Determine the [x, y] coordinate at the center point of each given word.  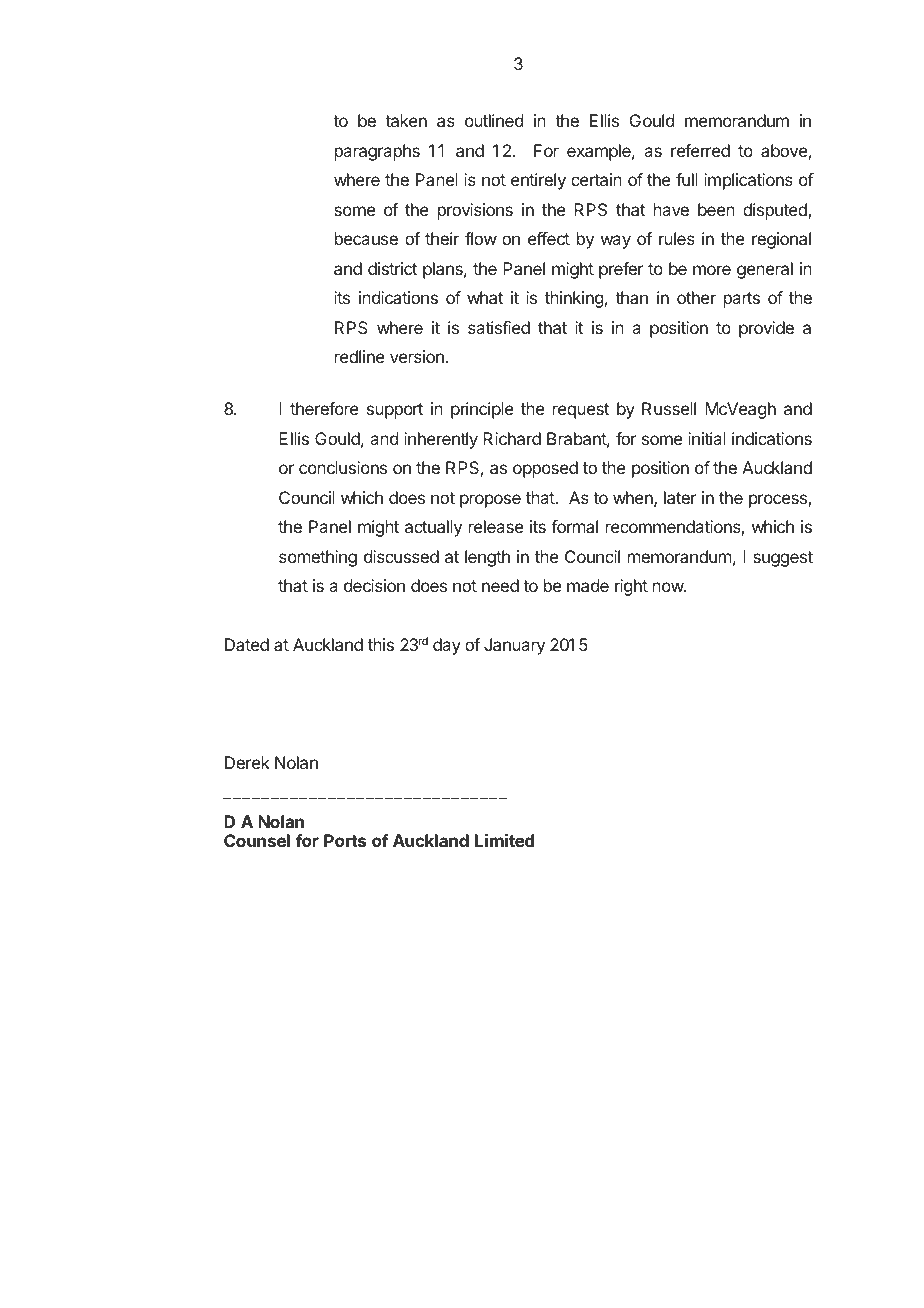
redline [360, 356]
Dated [247, 644]
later [680, 497]
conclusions [343, 467]
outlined [494, 120]
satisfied [499, 327]
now [669, 587]
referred [700, 150]
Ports [345, 840]
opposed [545, 469]
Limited [504, 840]
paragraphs [377, 152]
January [514, 646]
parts [742, 300]
